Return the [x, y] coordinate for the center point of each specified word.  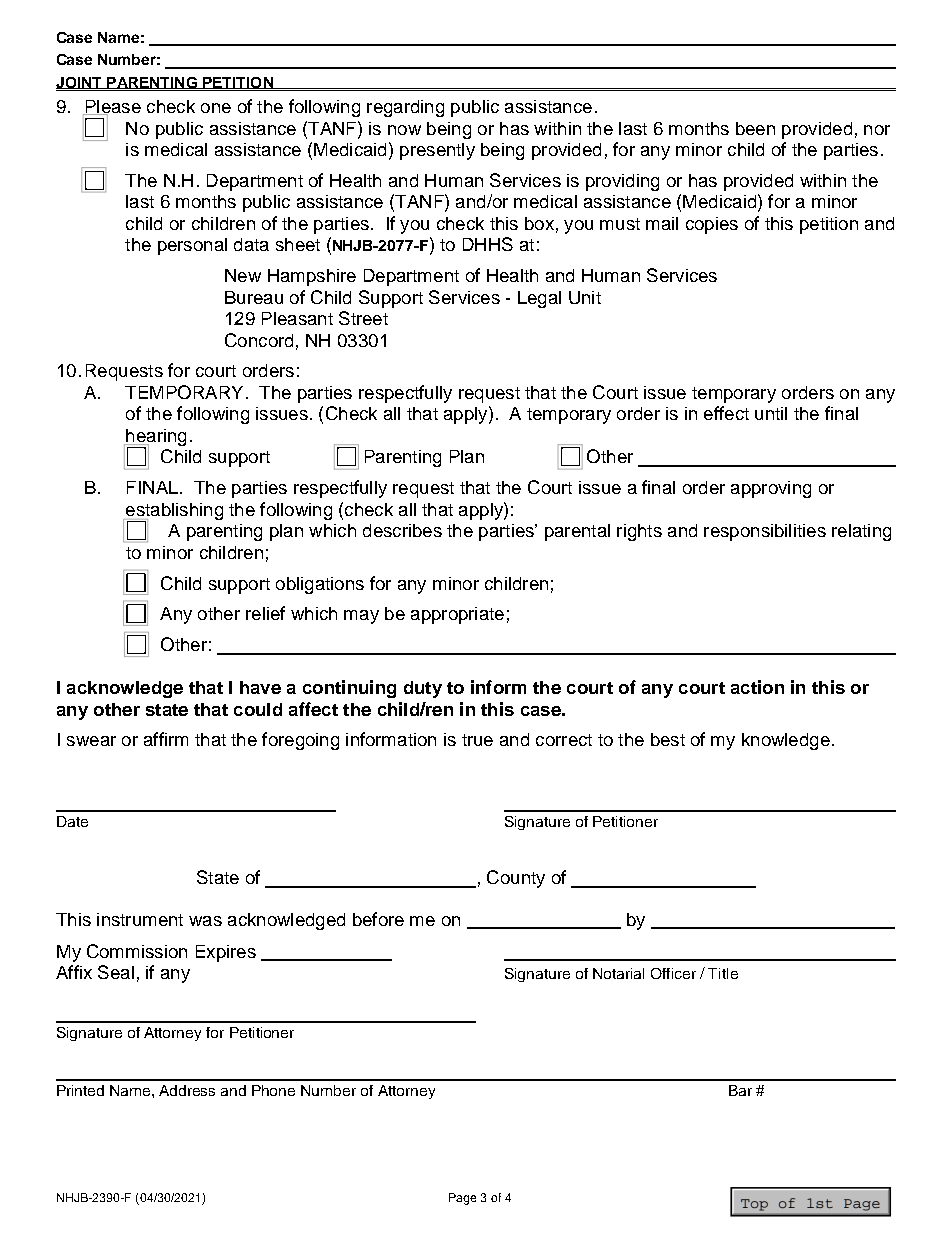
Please [112, 108]
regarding [405, 108]
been [755, 128]
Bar [740, 1090]
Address [187, 1090]
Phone [273, 1090]
